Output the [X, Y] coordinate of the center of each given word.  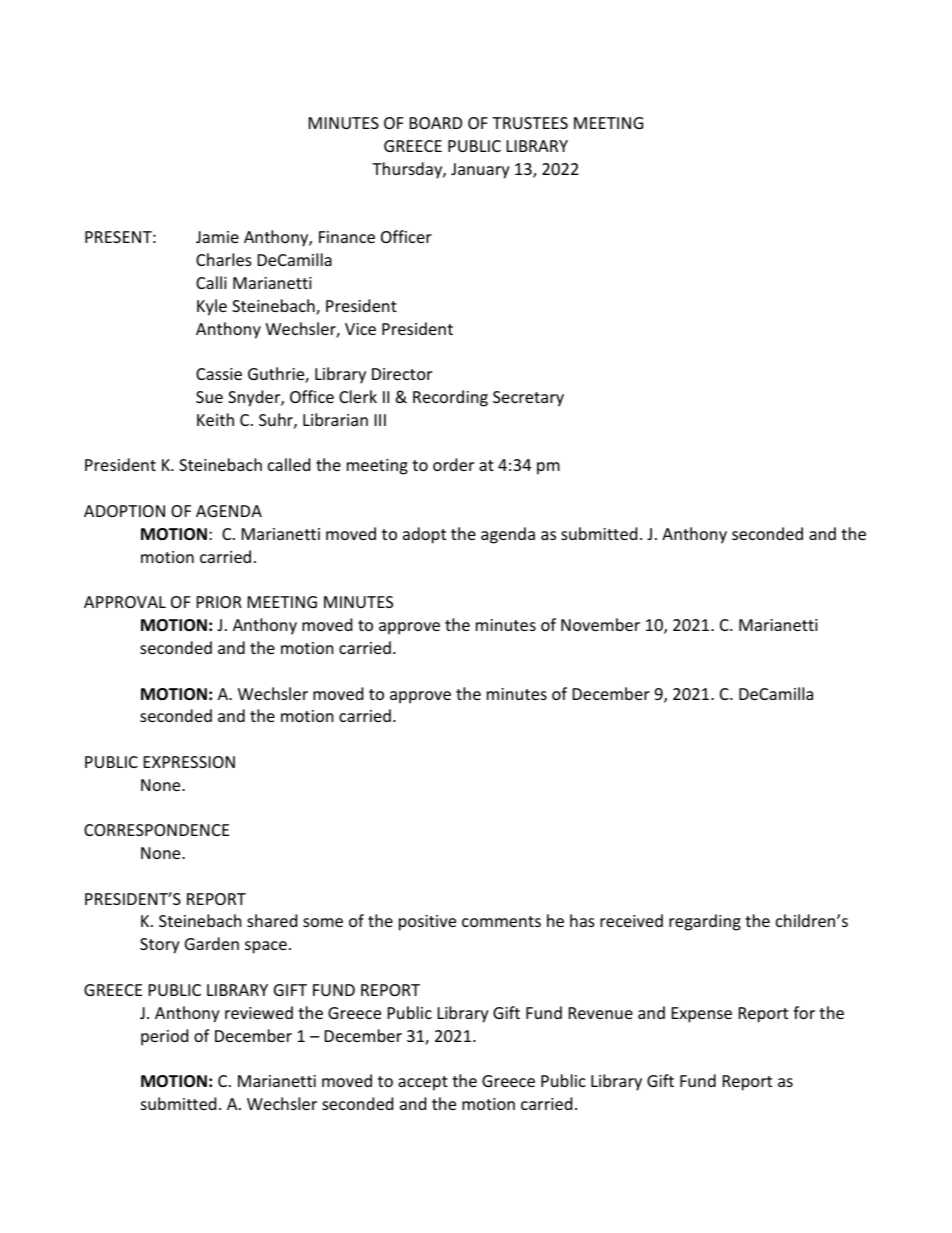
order [453, 464]
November [600, 624]
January [480, 171]
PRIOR [219, 602]
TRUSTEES [530, 123]
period [164, 1037]
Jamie [217, 237]
